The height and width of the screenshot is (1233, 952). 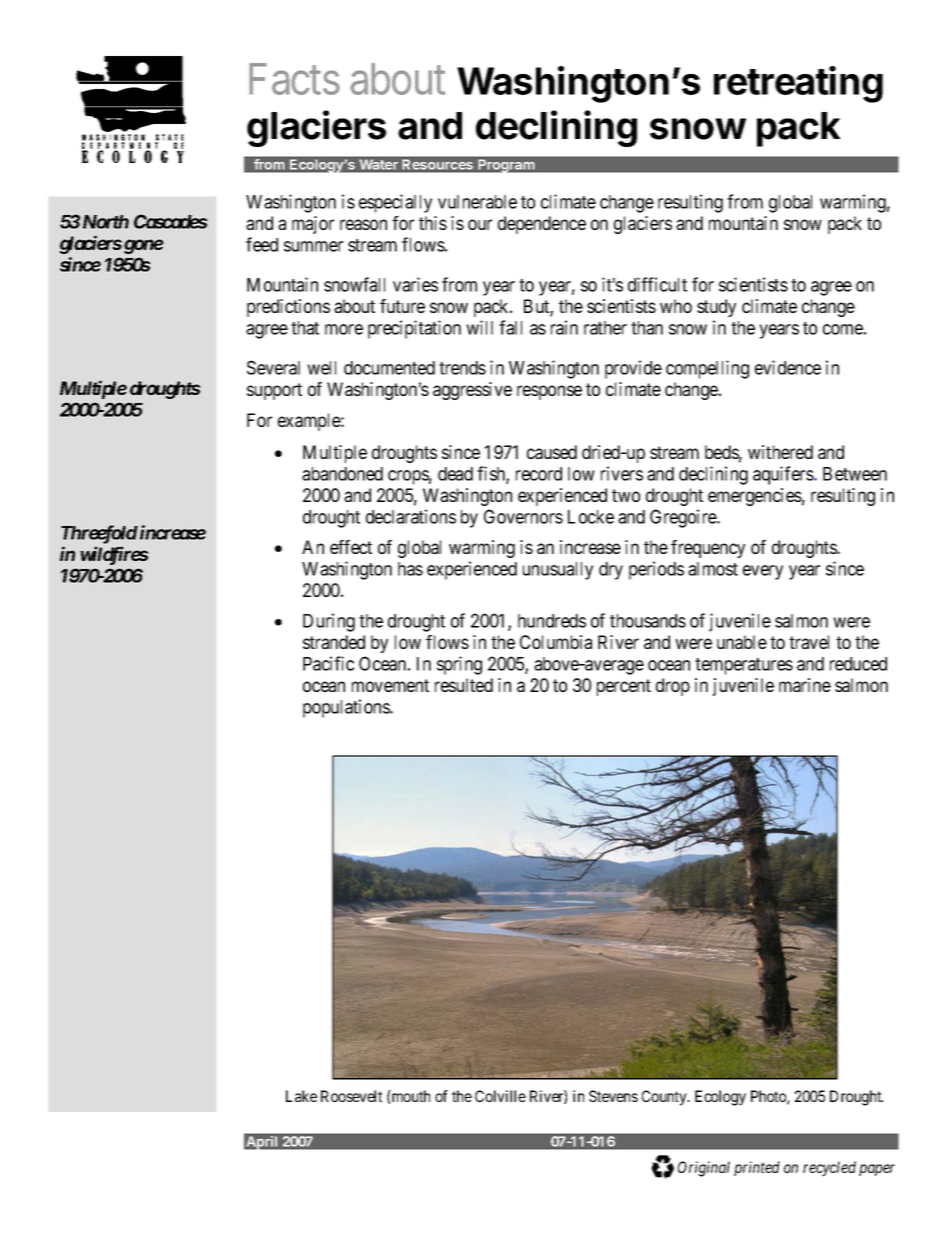 What do you see at coordinates (477, 202) in the screenshot?
I see `vulnerable` at bounding box center [477, 202].
